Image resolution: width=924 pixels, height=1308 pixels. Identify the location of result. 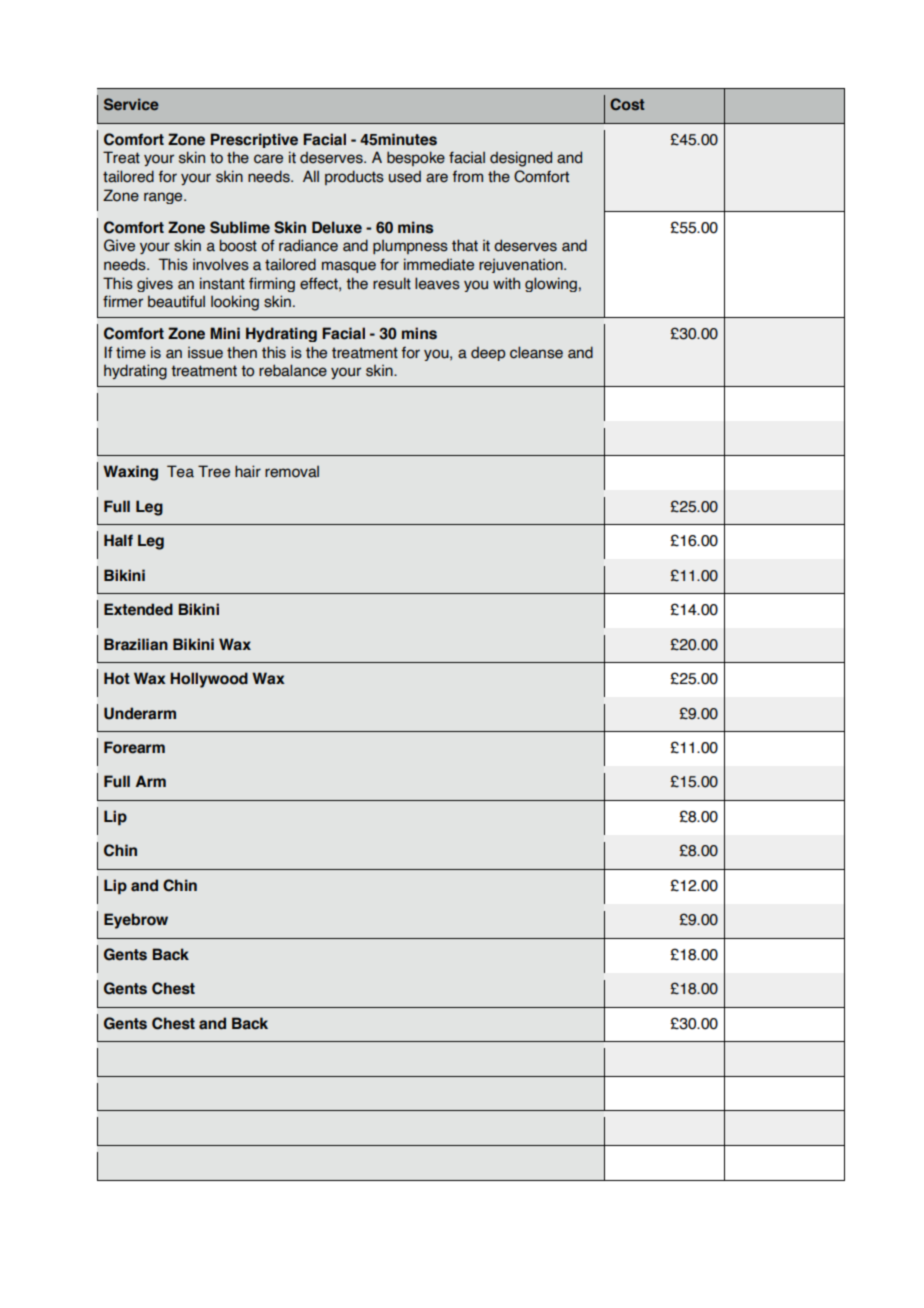
(392, 283).
